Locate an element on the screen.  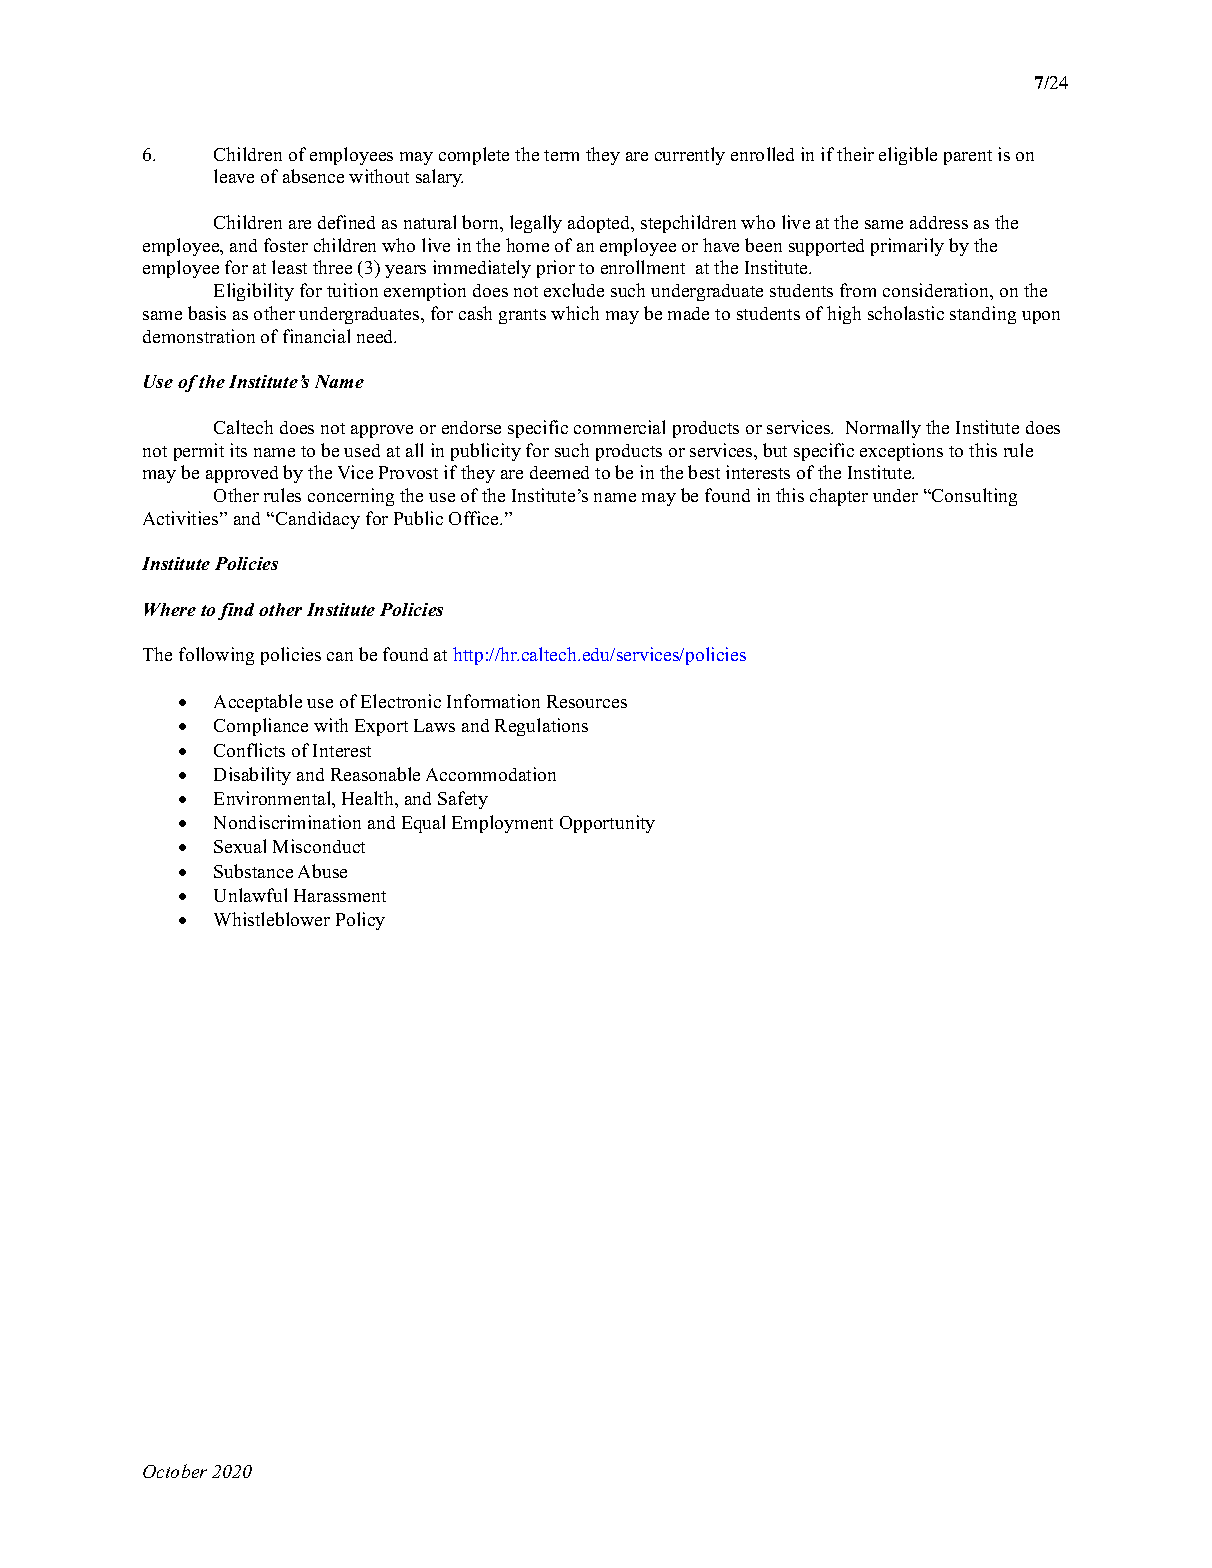
Employment is located at coordinates (502, 824).
